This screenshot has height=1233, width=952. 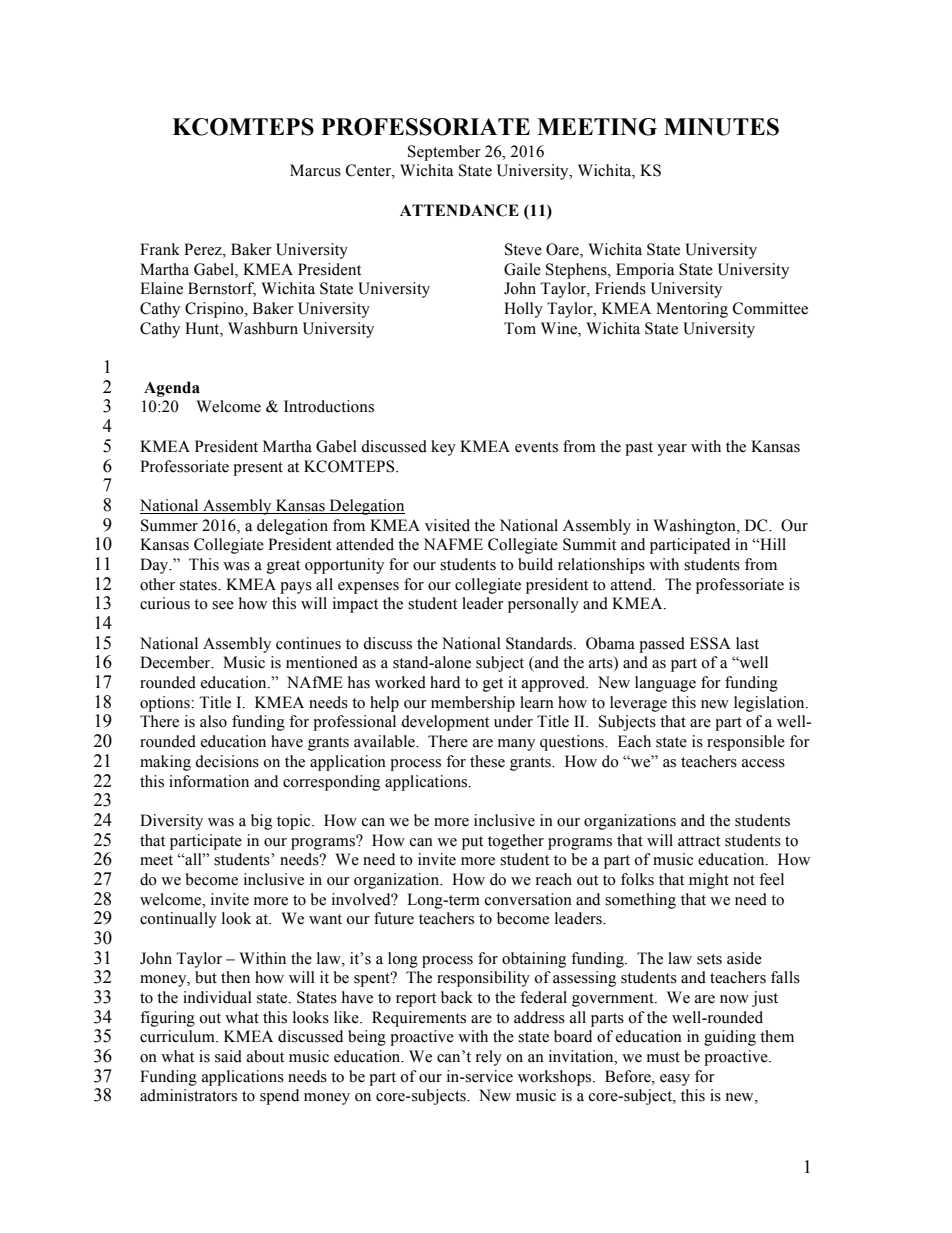 I want to click on key, so click(x=443, y=448).
